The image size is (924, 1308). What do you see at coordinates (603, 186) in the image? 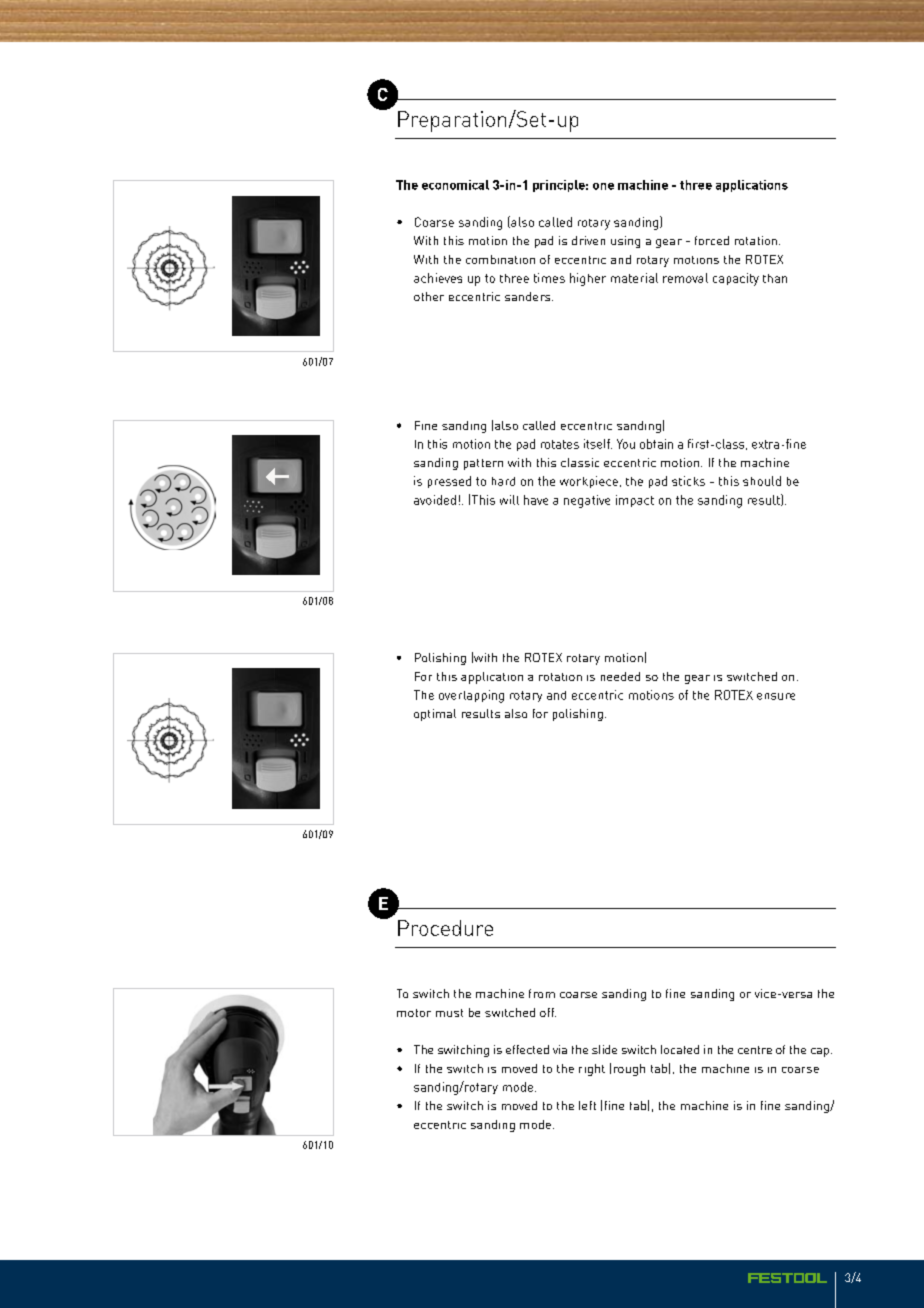
I see `one` at bounding box center [603, 186].
